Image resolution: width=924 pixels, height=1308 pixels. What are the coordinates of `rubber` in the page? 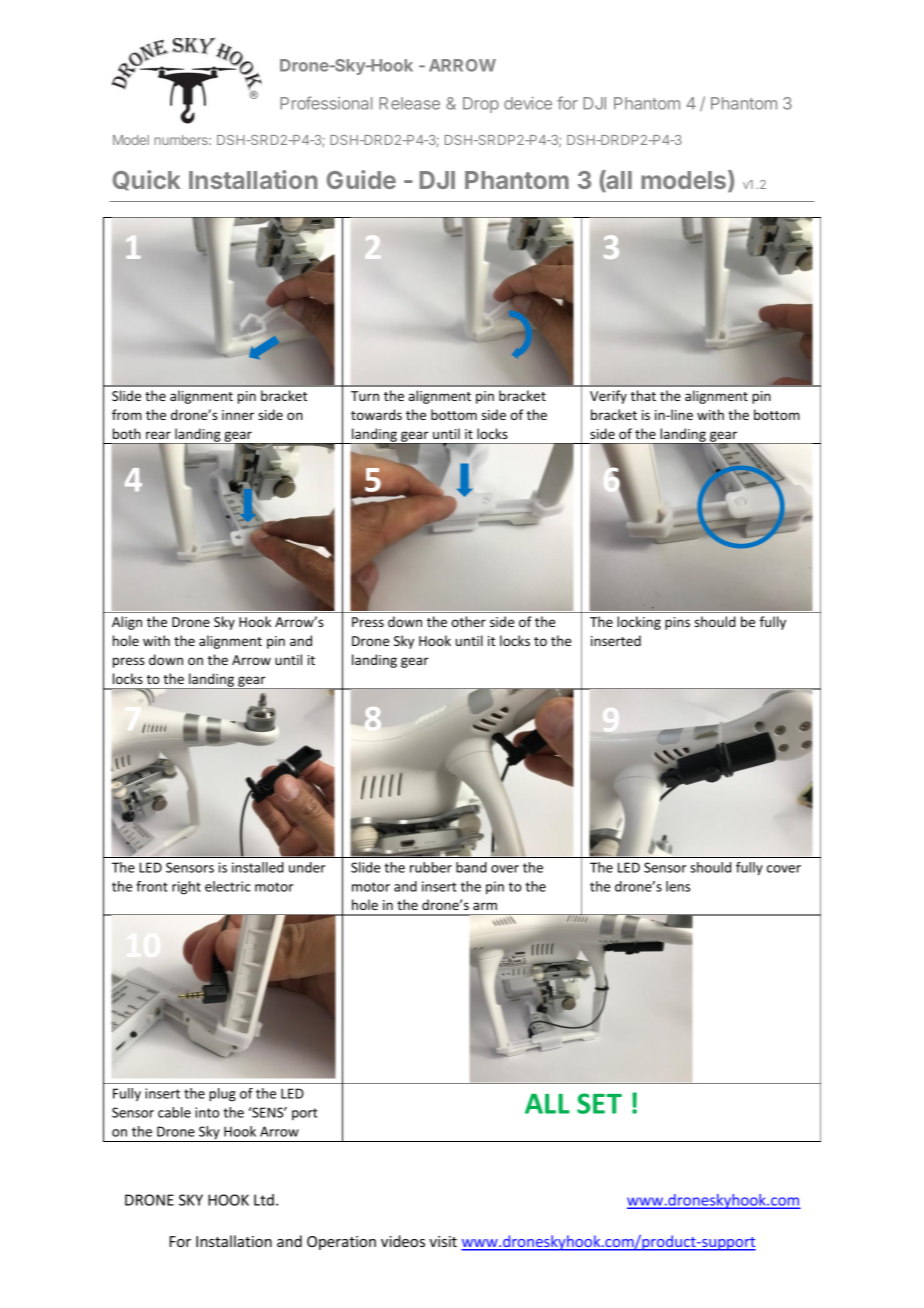 It's located at (431, 867).
